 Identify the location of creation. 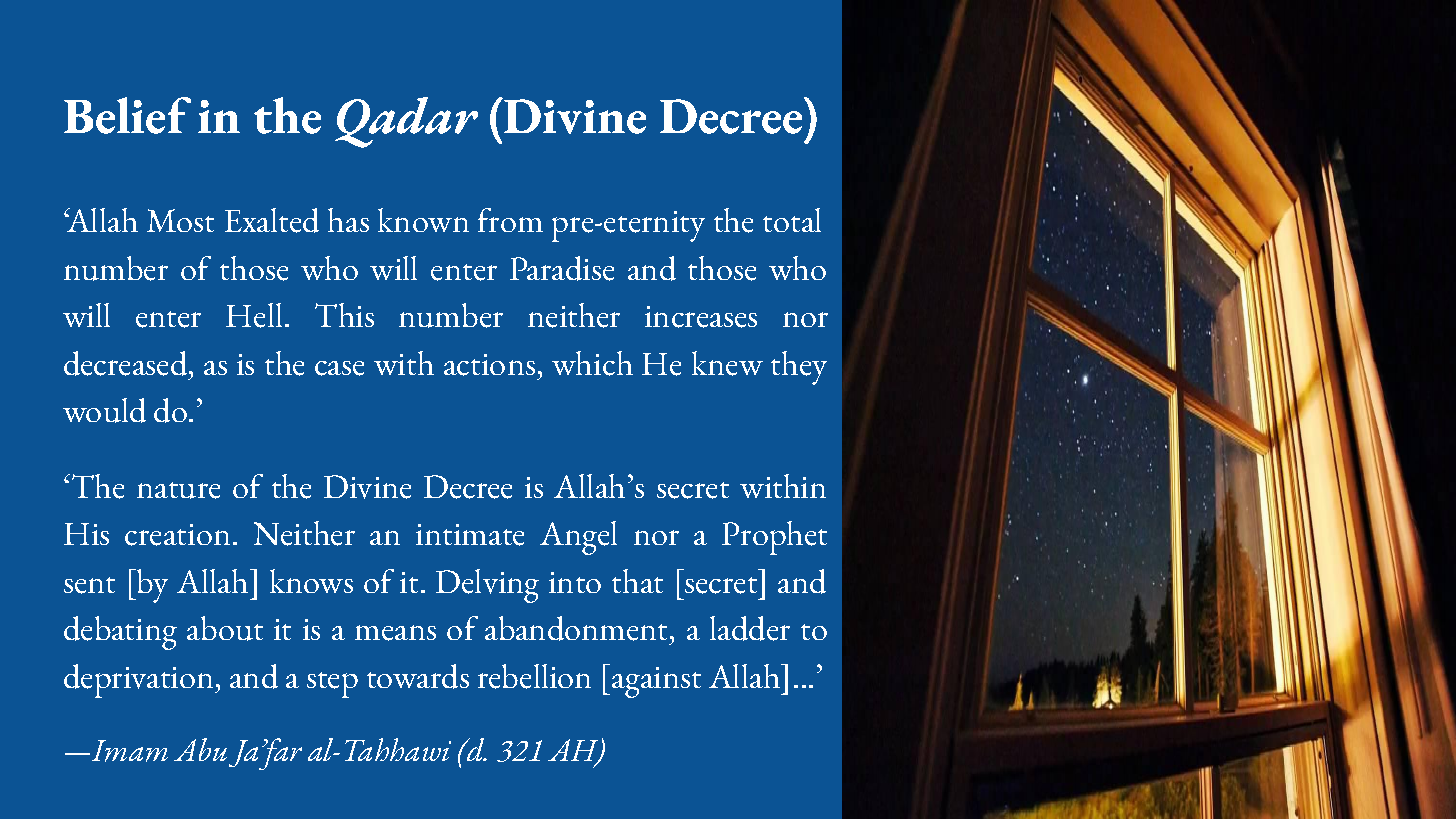
(177, 535).
